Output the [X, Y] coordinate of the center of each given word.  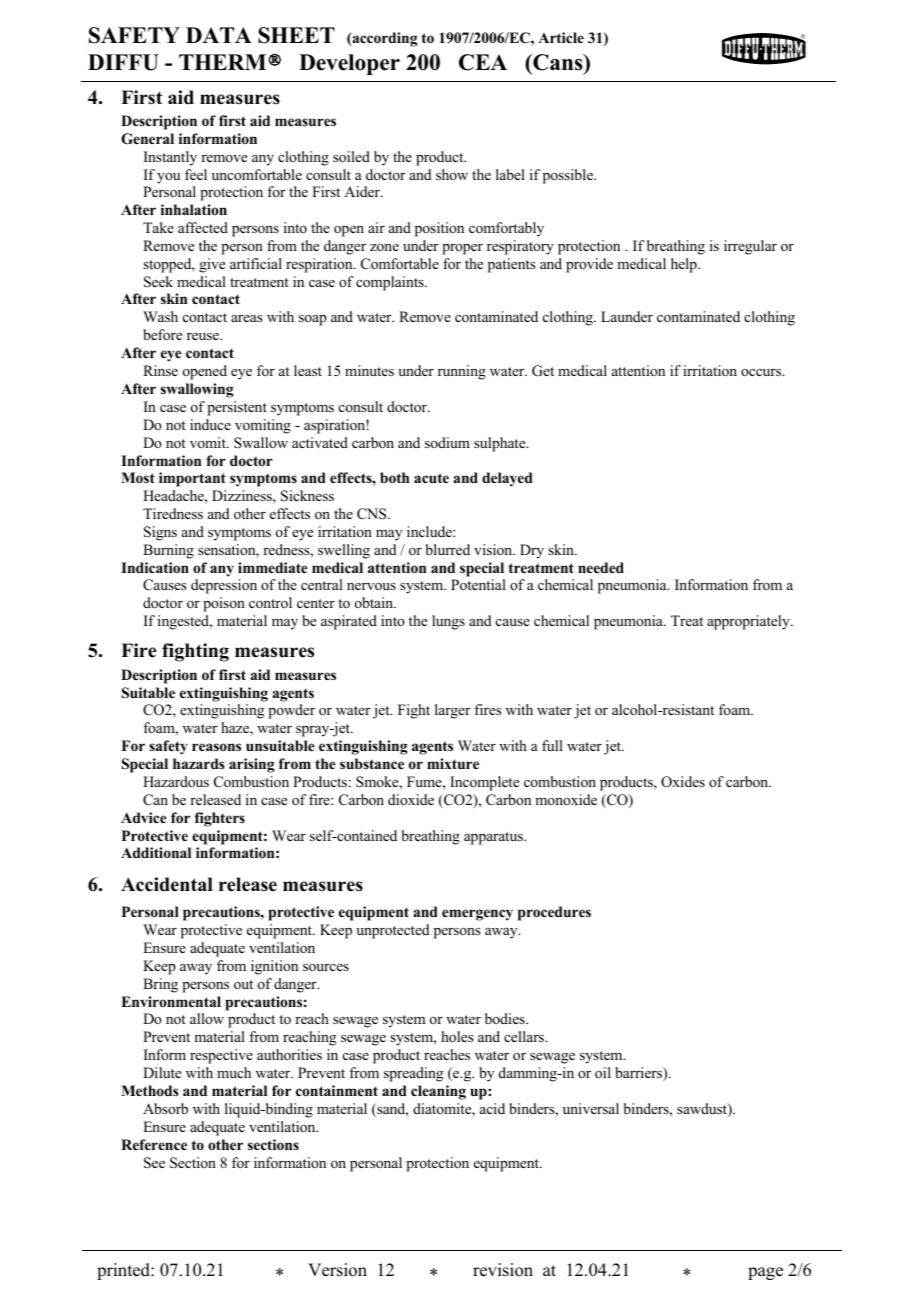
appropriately [749, 622]
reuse [204, 336]
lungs [448, 622]
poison [224, 604]
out [243, 984]
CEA [483, 62]
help [685, 265]
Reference [154, 1144]
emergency [477, 915]
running [462, 372]
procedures [554, 913]
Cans [558, 62]
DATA [219, 35]
